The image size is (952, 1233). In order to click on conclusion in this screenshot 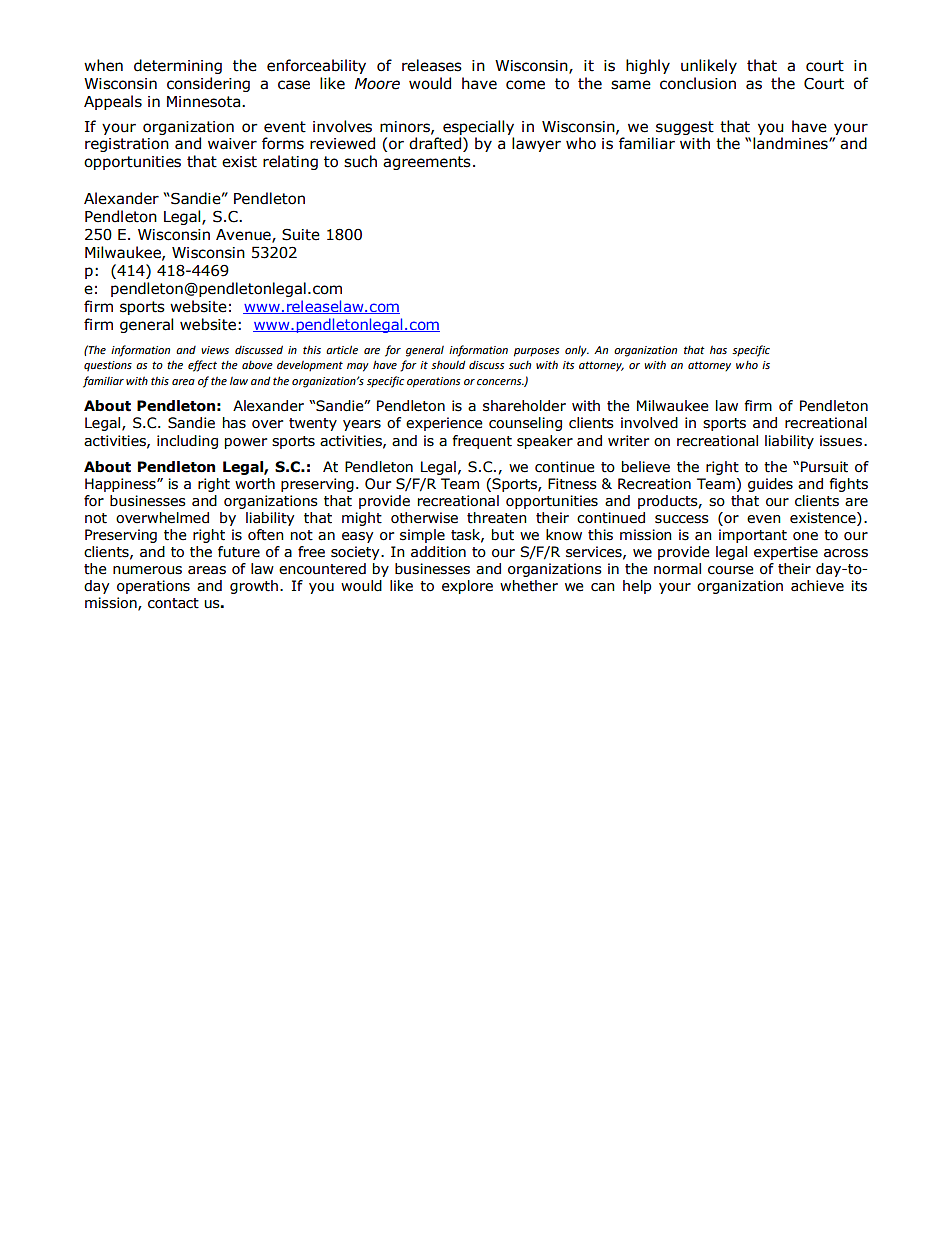, I will do `click(698, 83)`.
